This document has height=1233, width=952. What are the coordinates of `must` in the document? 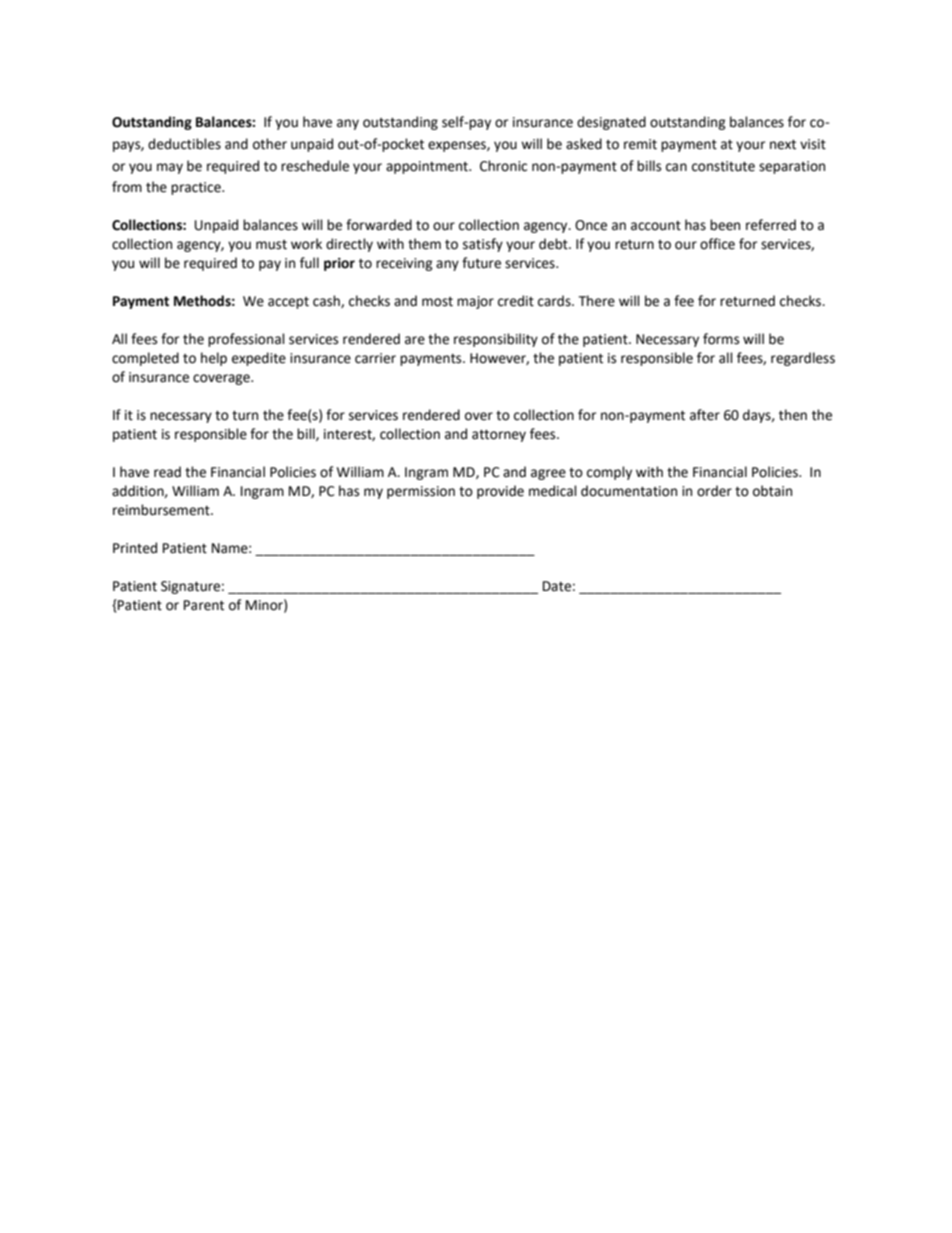 It's located at (271, 245).
